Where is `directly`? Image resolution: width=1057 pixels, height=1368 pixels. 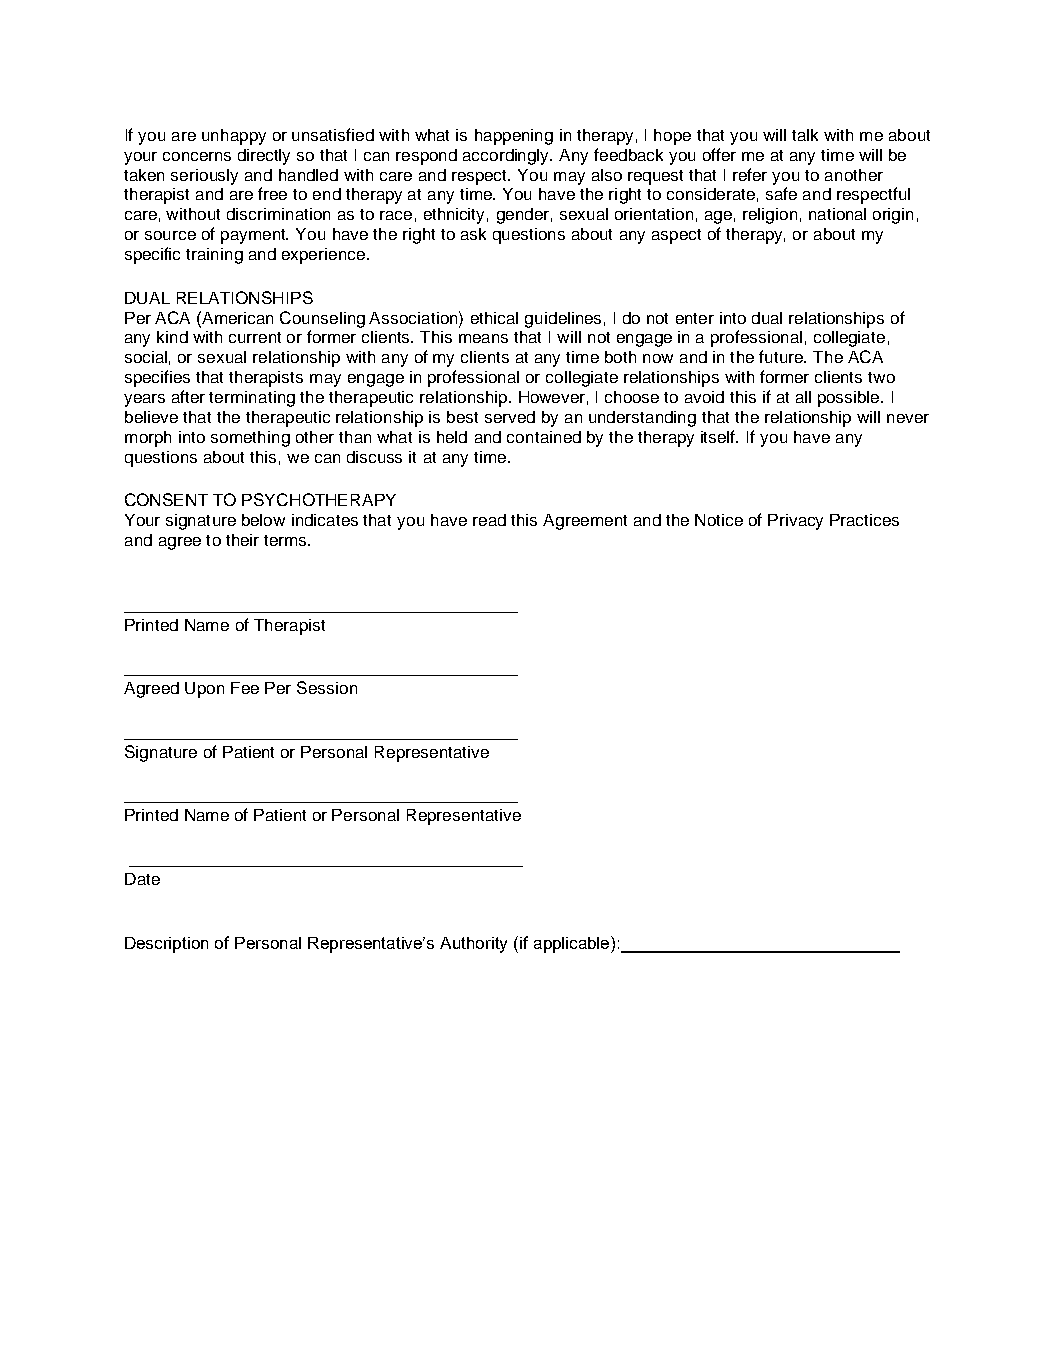 directly is located at coordinates (264, 157).
